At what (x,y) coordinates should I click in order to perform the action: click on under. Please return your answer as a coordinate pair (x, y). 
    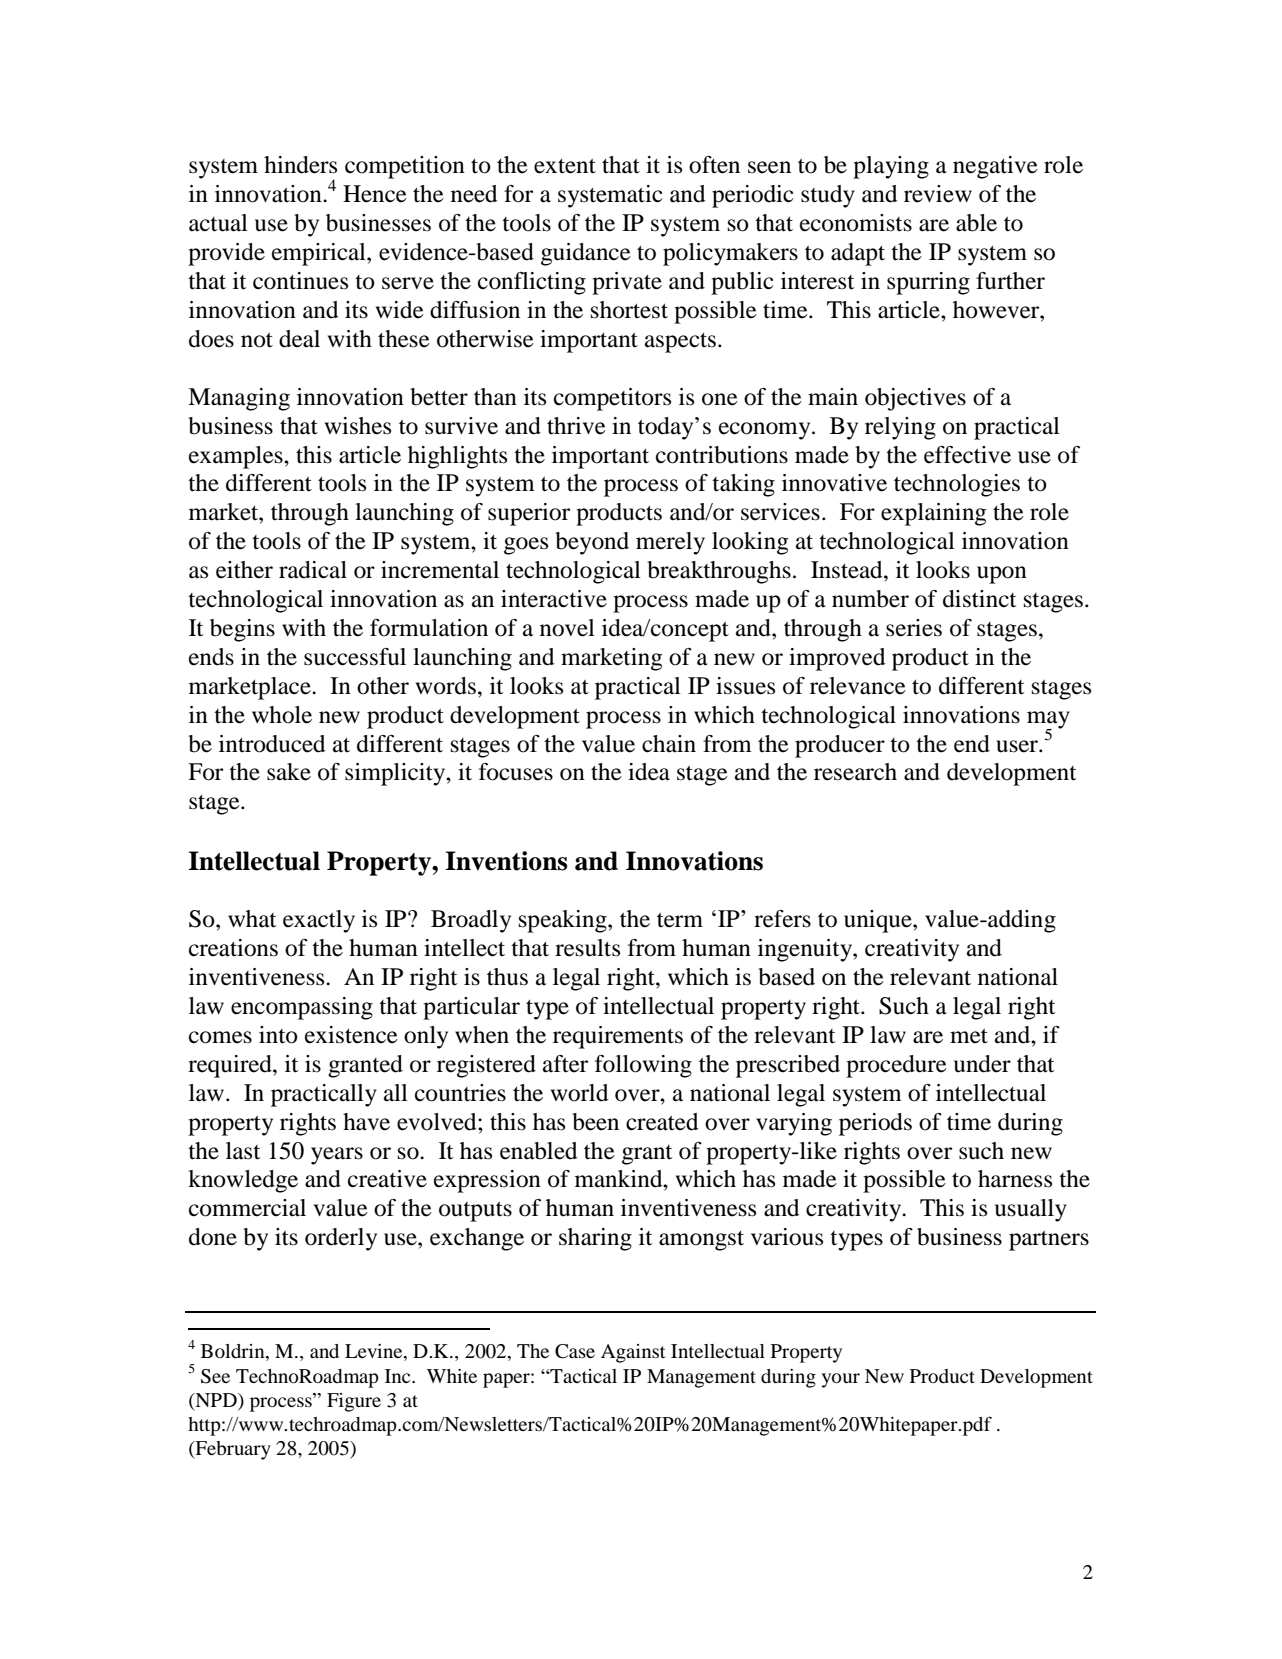
    Looking at the image, I should click on (982, 1064).
